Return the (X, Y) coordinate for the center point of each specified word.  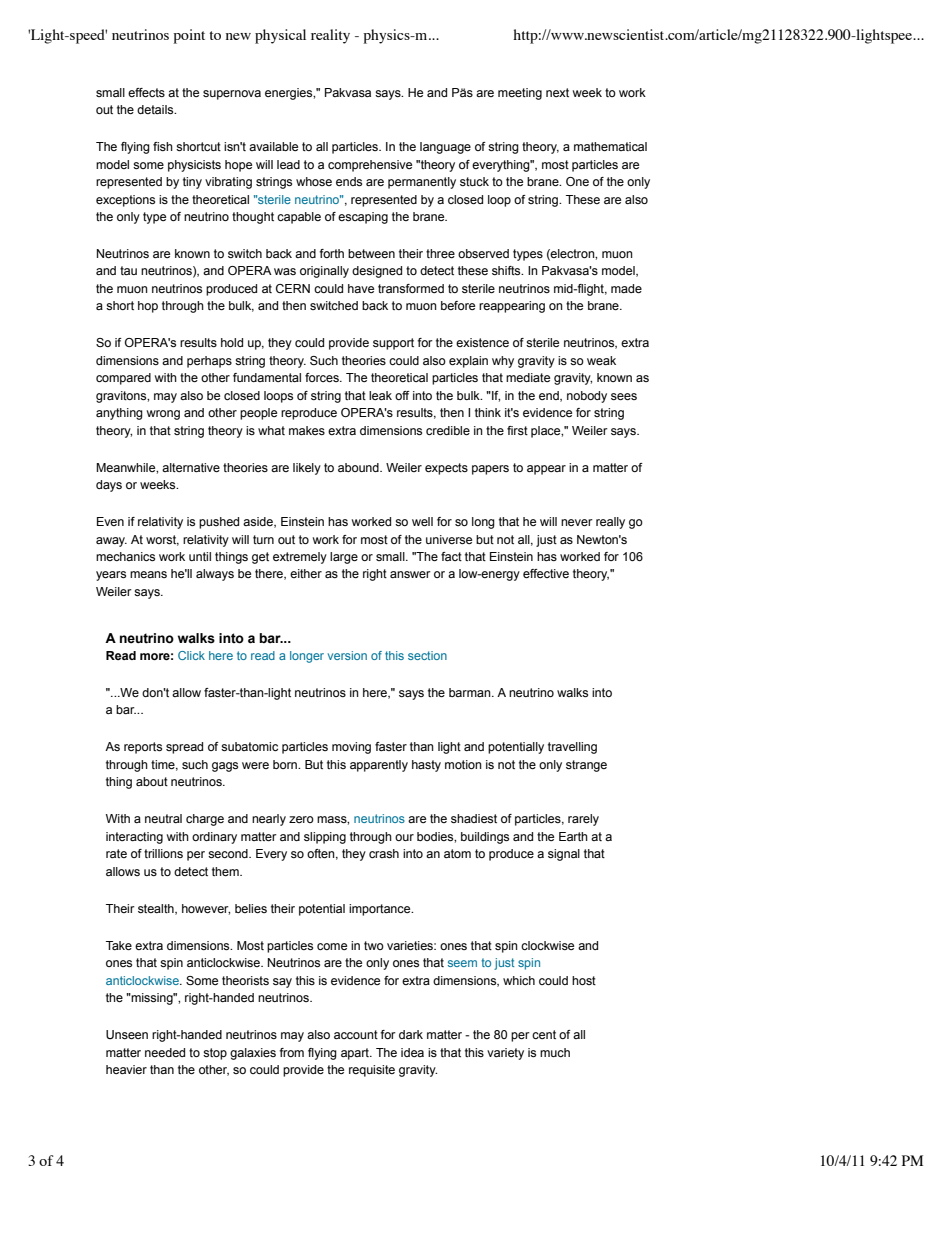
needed (165, 1052)
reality (330, 36)
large (344, 558)
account (356, 1034)
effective (546, 573)
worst (162, 540)
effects (146, 92)
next (557, 92)
